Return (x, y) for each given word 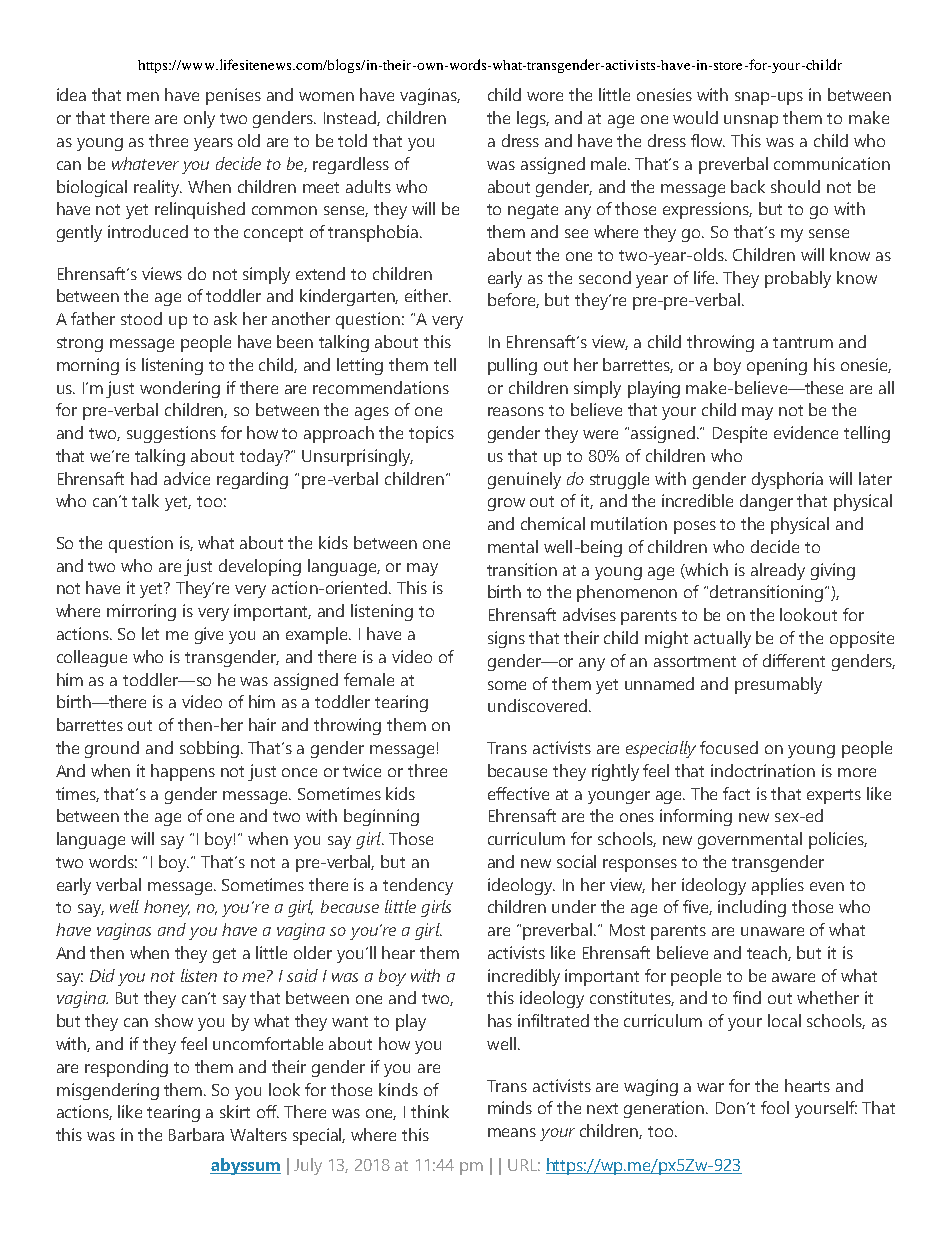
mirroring (141, 612)
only (199, 119)
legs (533, 119)
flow (708, 140)
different (794, 660)
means (512, 1132)
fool (775, 1107)
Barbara (196, 1134)
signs (506, 639)
